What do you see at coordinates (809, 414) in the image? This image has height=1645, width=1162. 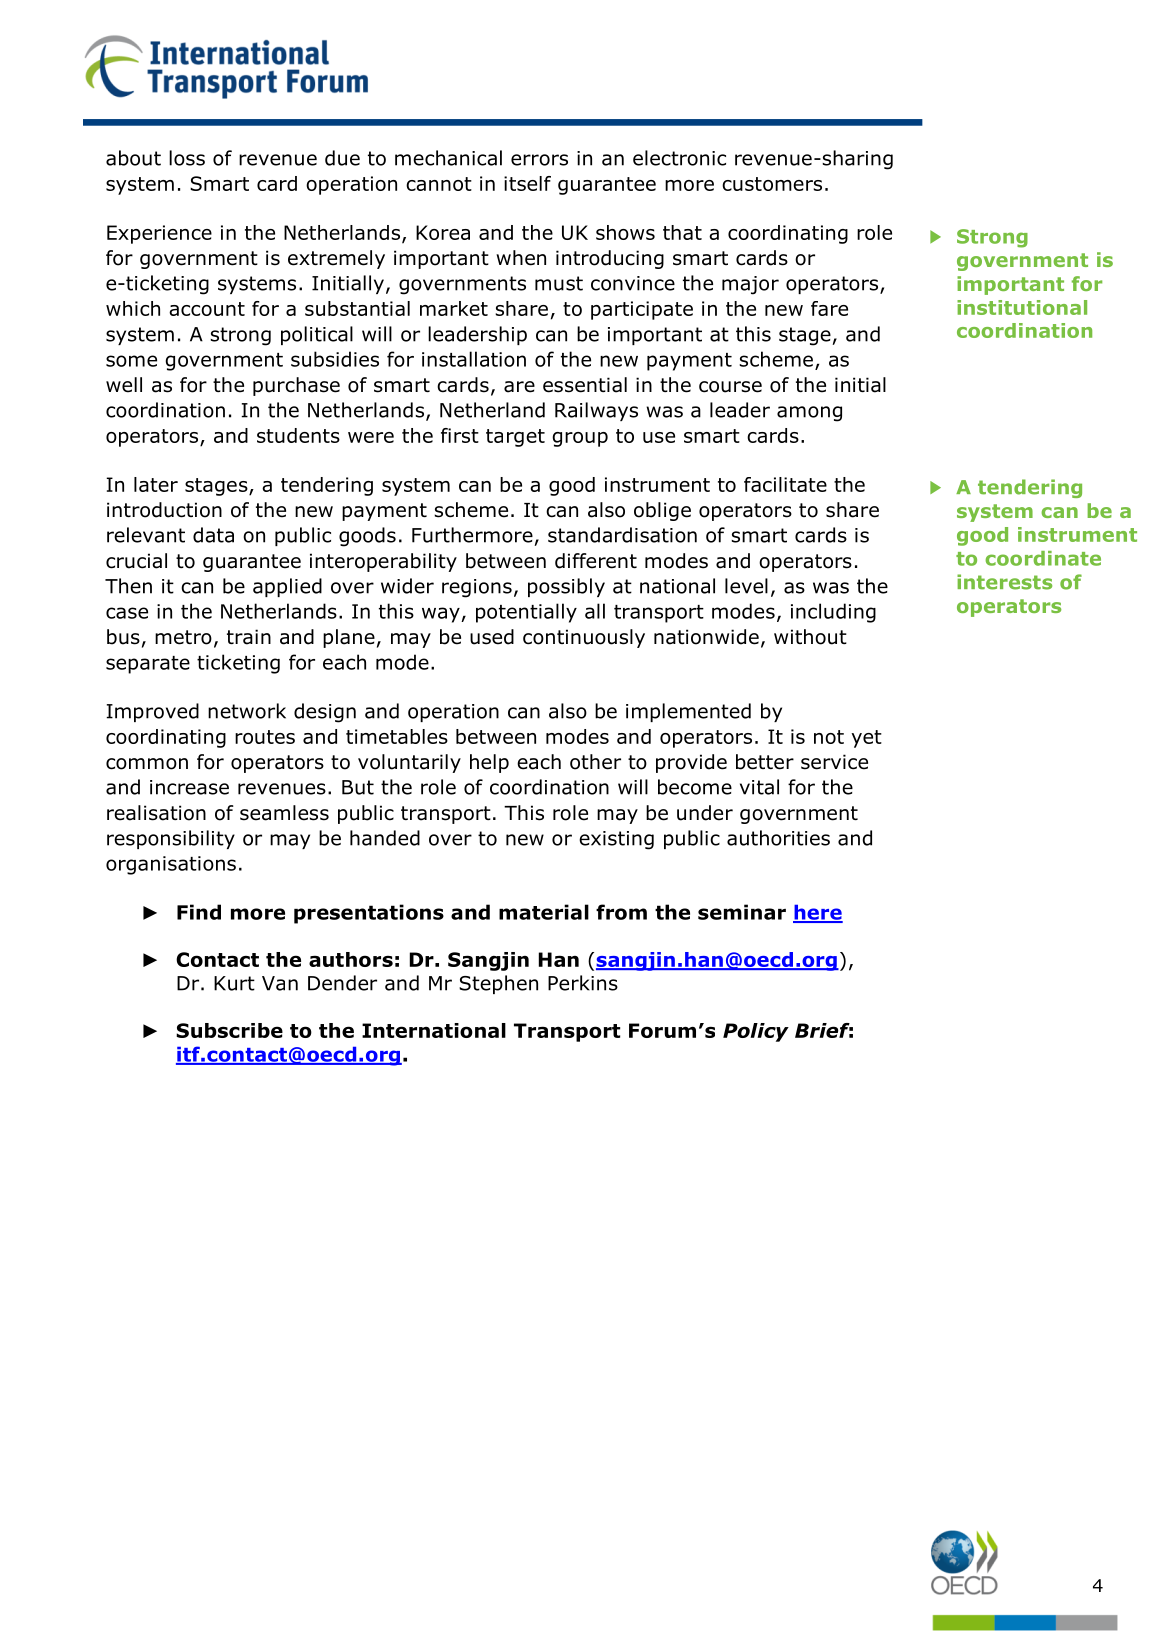 I see `among` at bounding box center [809, 414].
